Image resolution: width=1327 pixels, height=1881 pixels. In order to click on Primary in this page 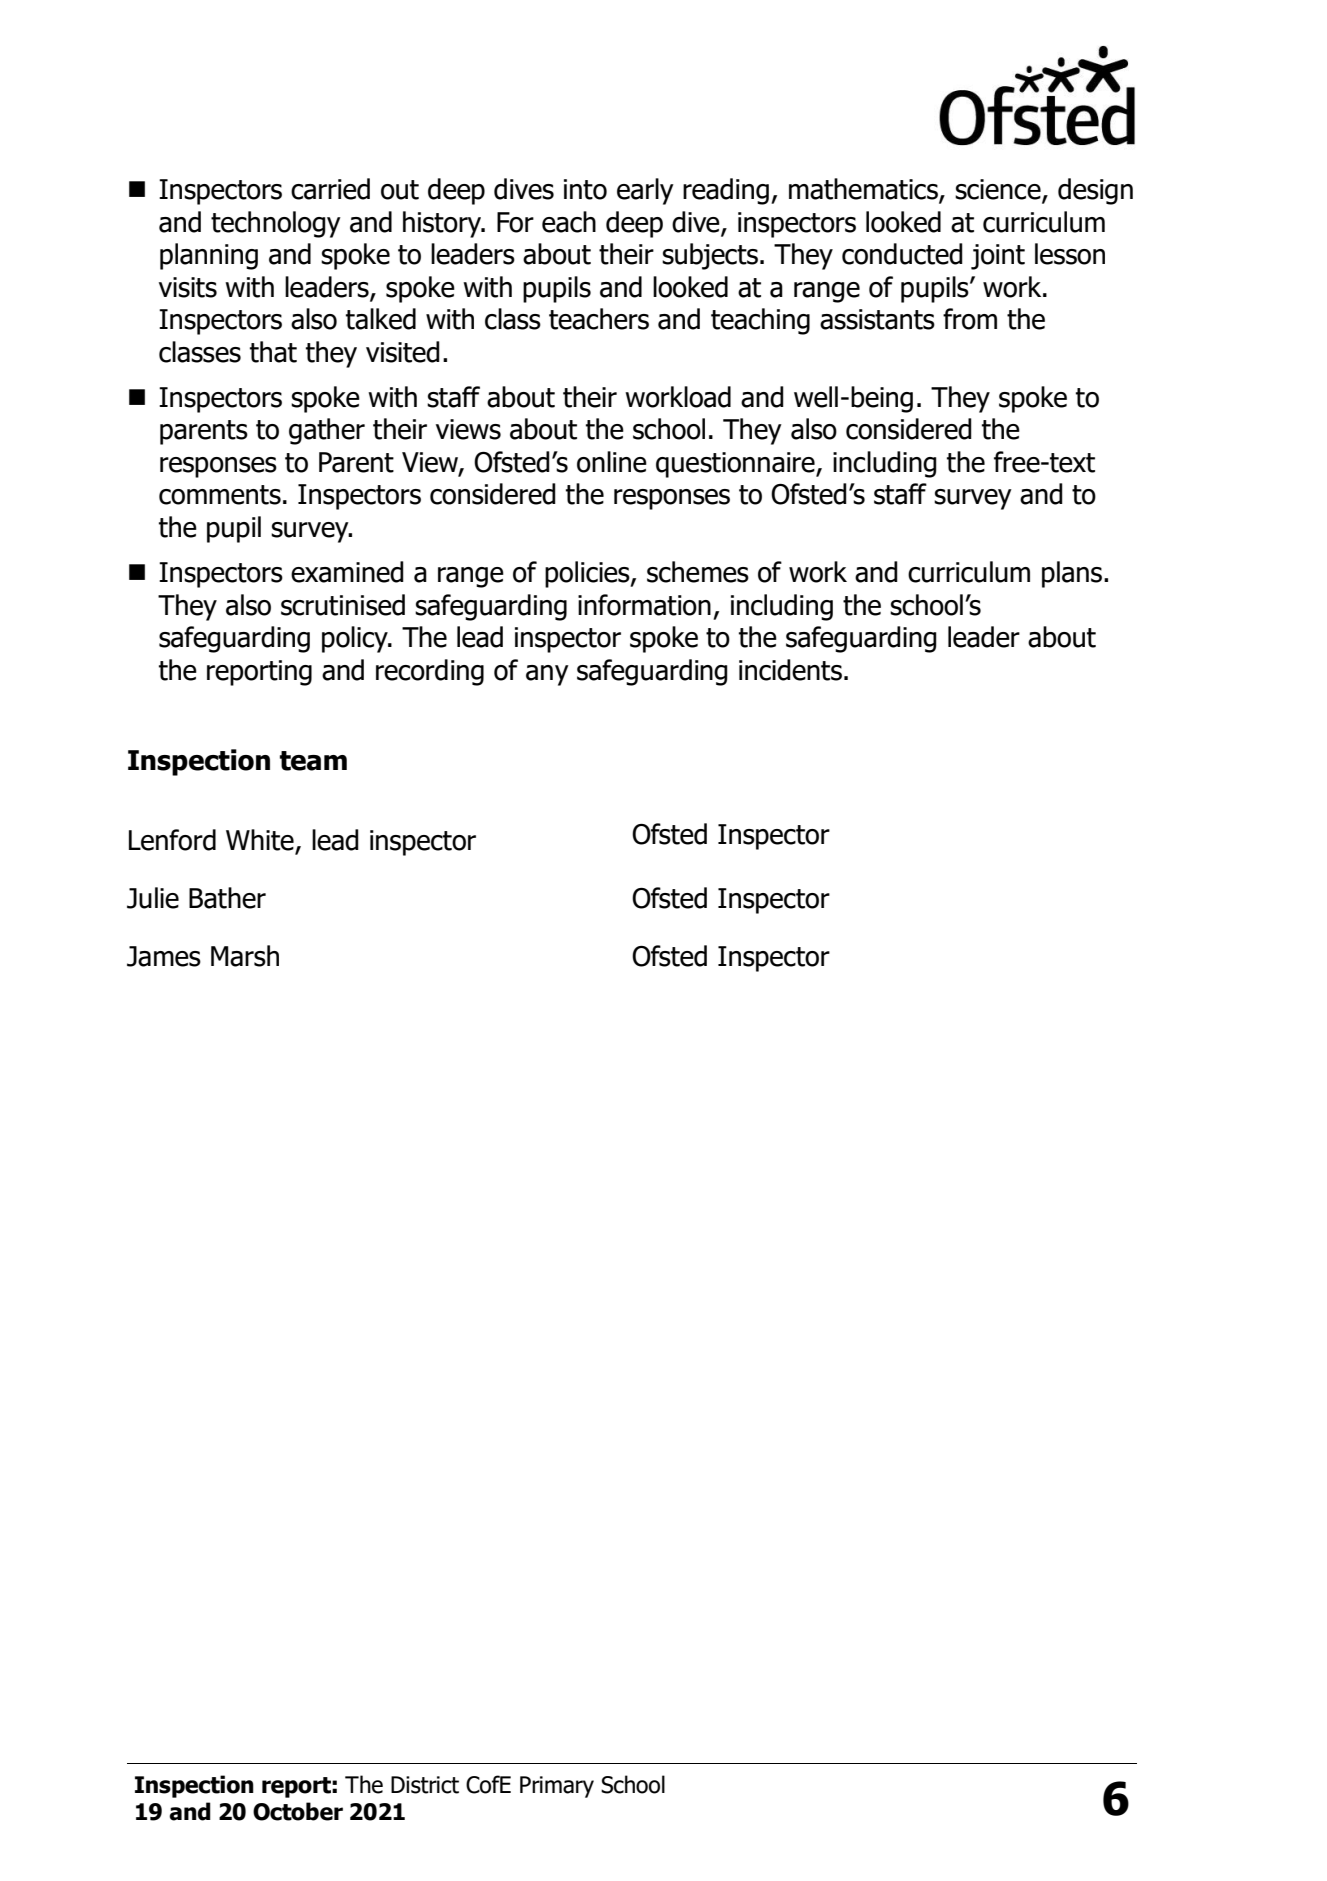, I will do `click(557, 1787)`.
